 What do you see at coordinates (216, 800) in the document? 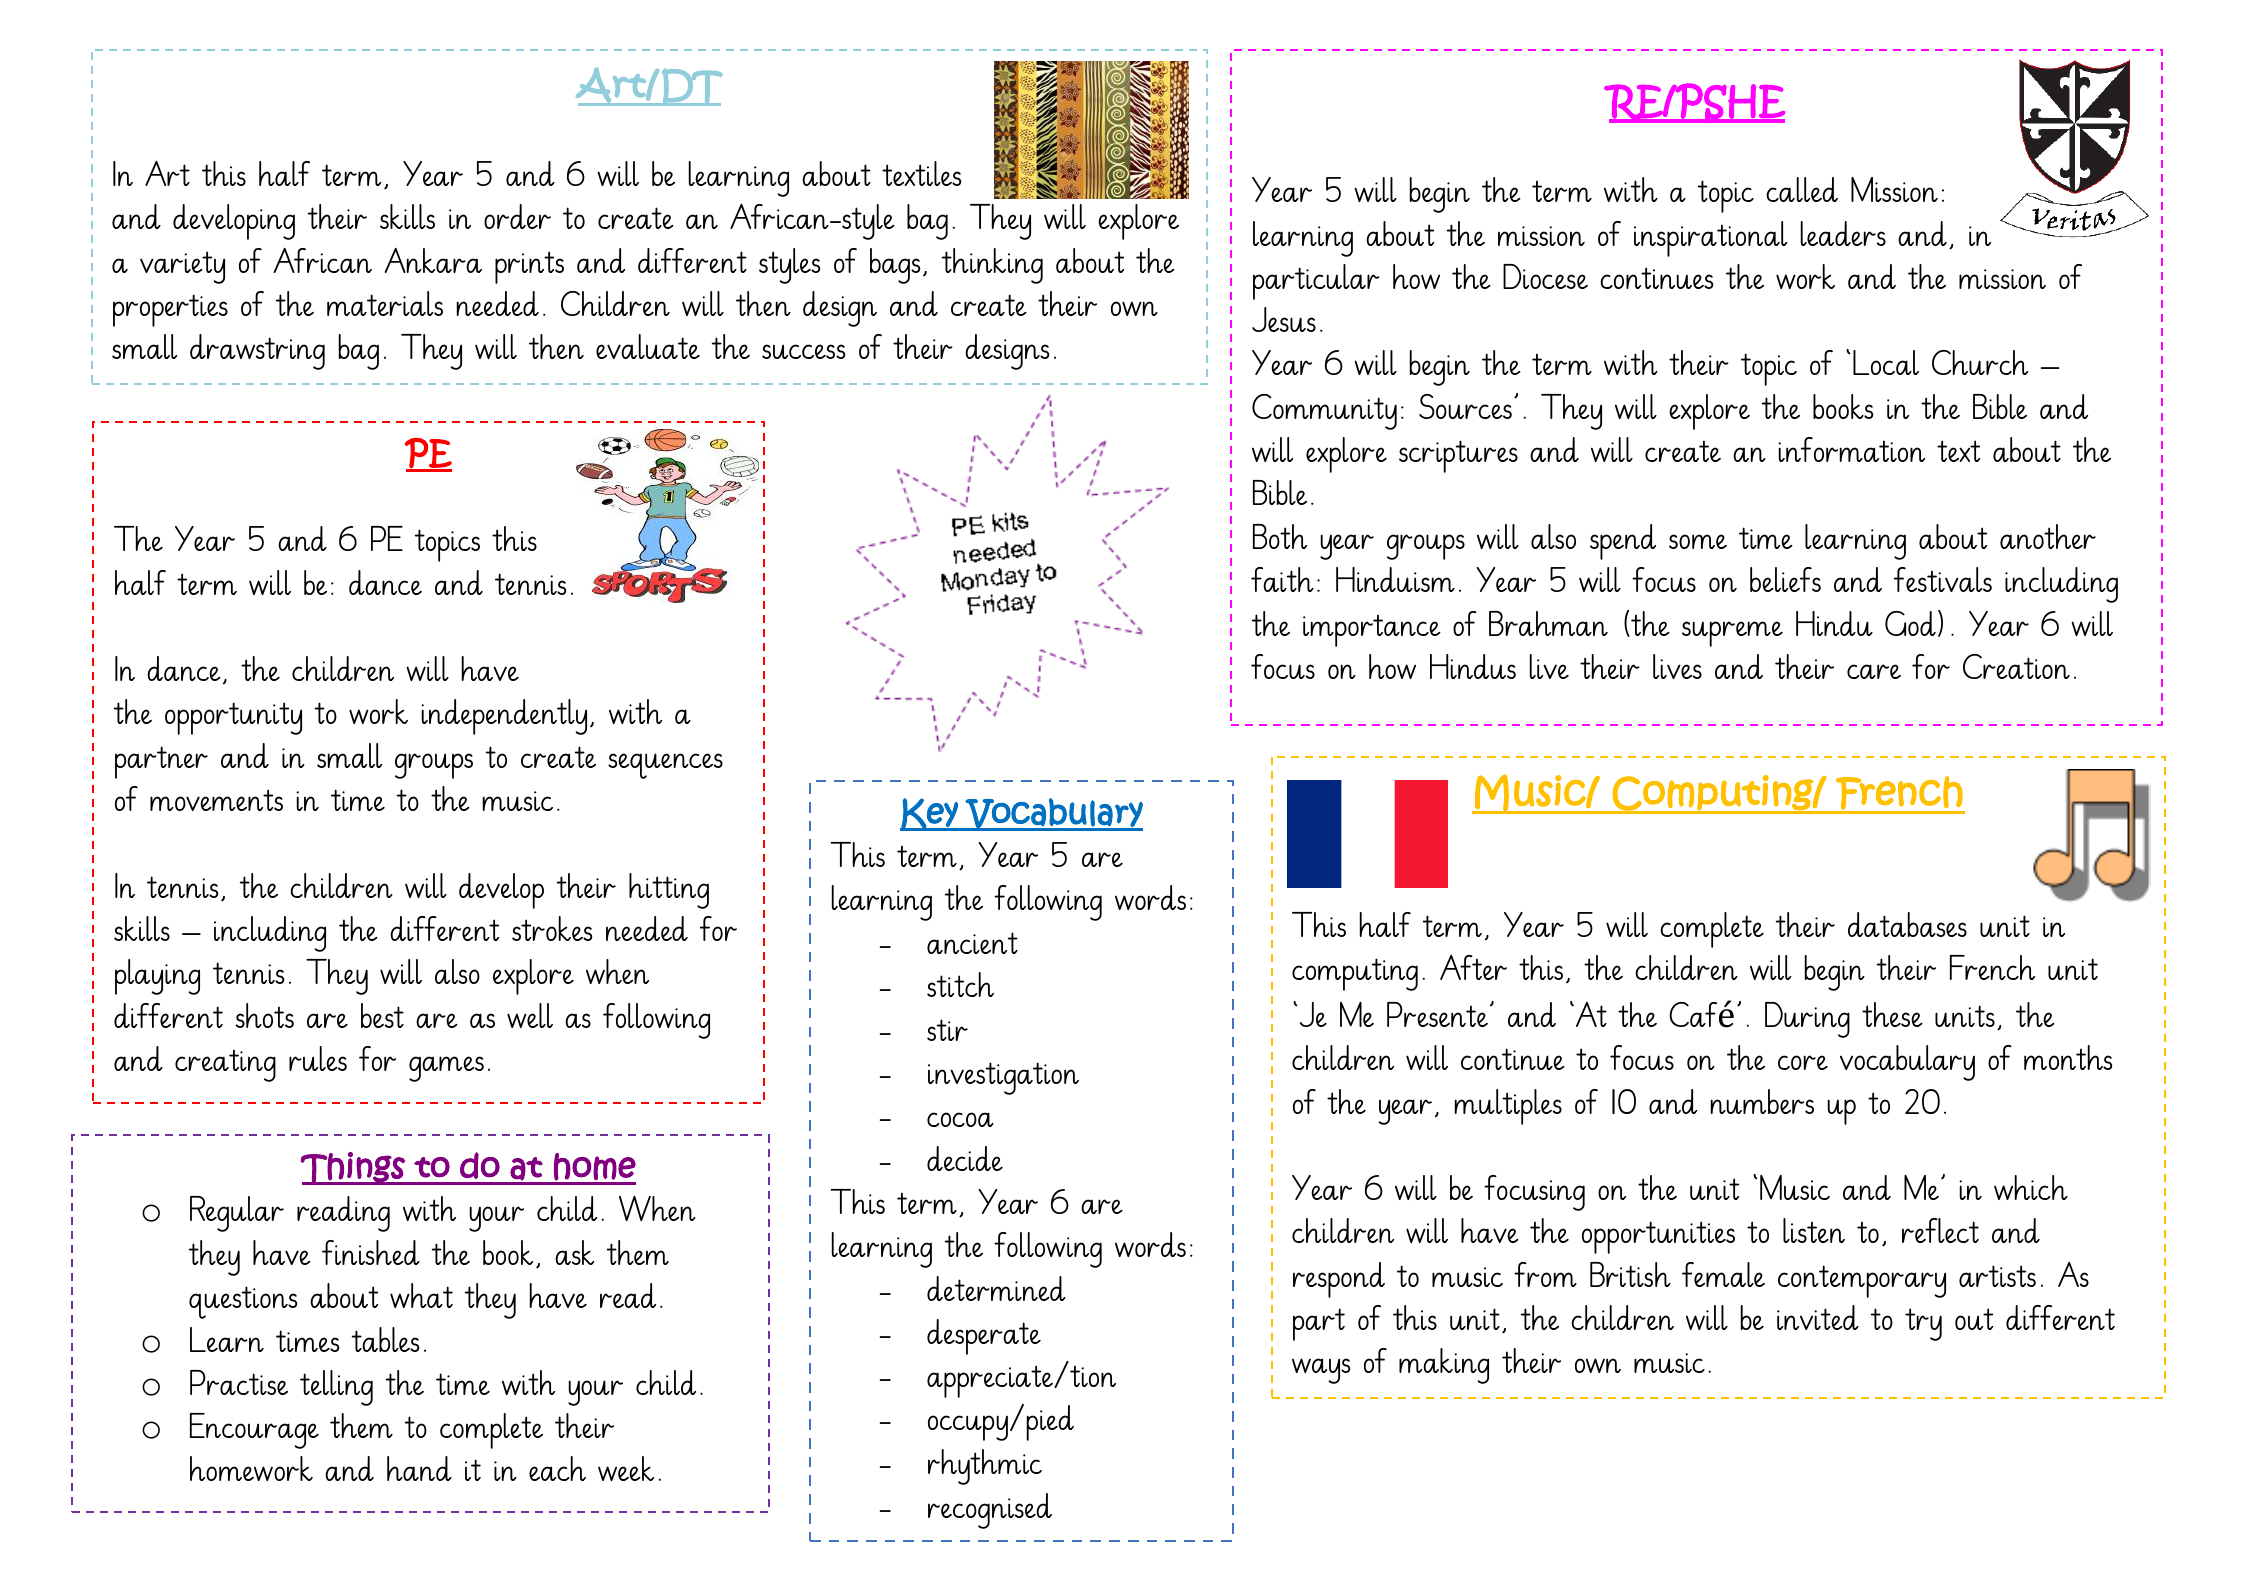
I see `movements` at bounding box center [216, 800].
